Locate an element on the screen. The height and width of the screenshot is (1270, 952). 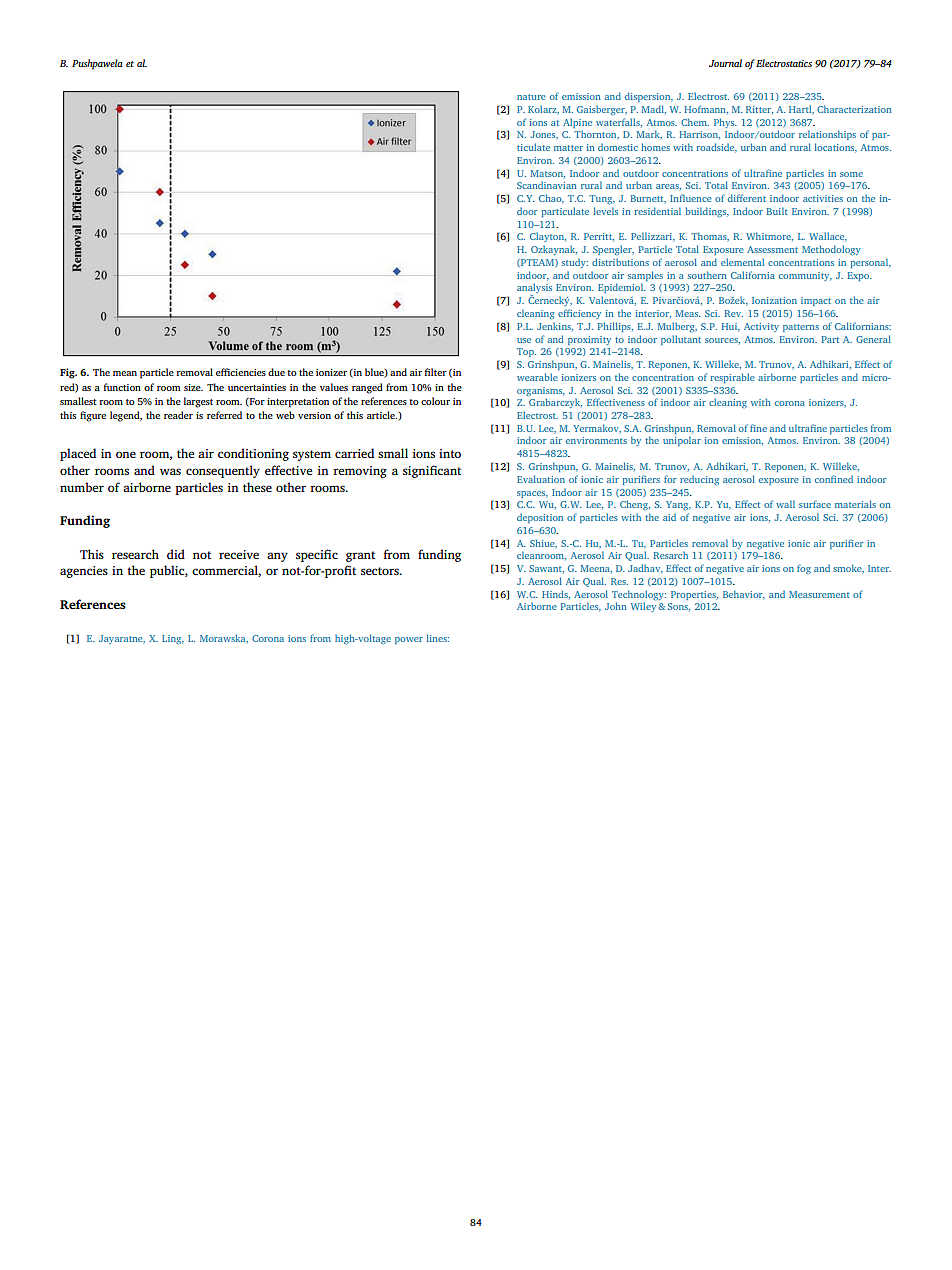
into is located at coordinates (450, 453).
